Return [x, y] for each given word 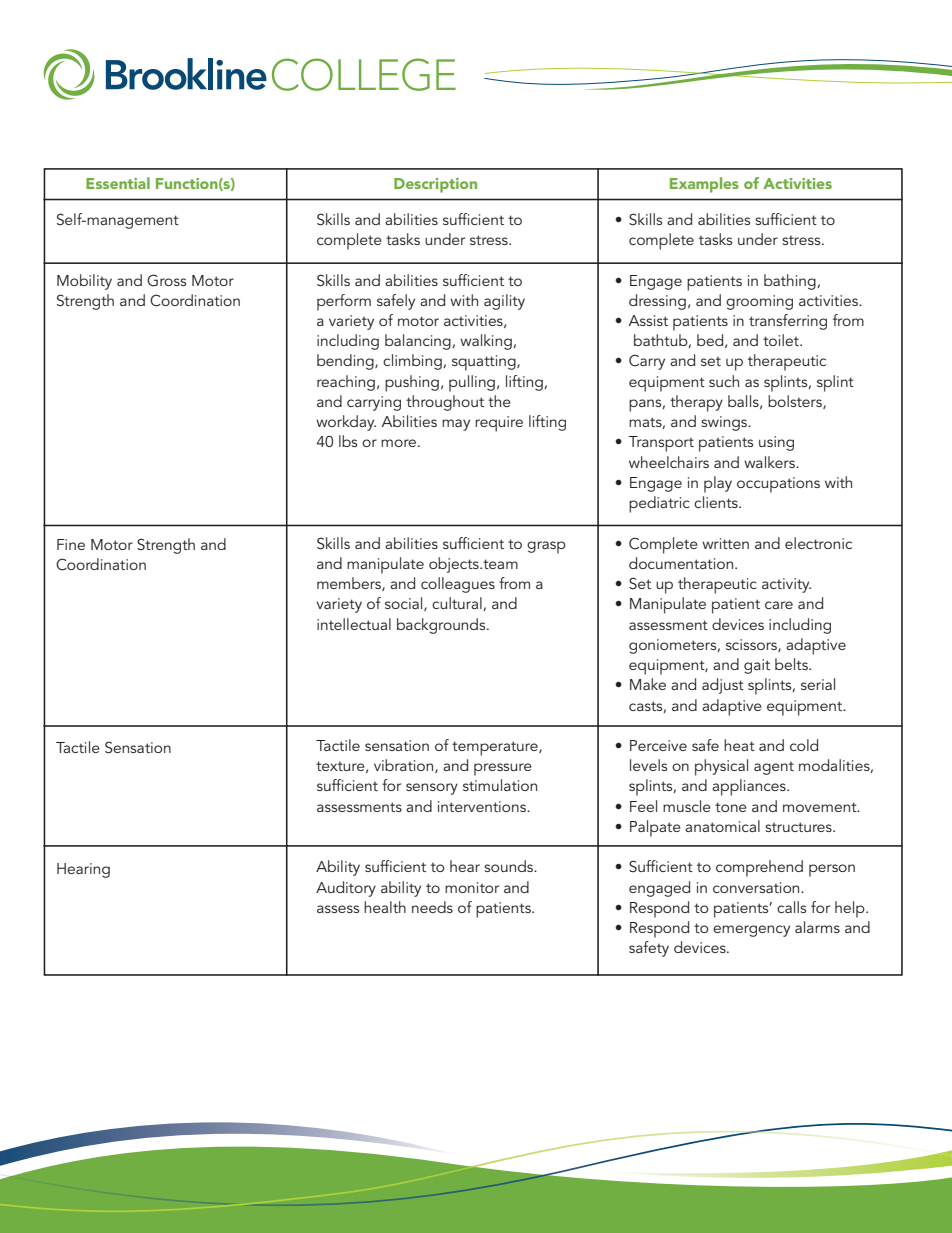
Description [435, 185]
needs [432, 907]
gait [757, 666]
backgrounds [442, 626]
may [456, 425]
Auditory [346, 889]
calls [791, 907]
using [776, 443]
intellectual [354, 624]
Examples [704, 185]
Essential [118, 183]
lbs [348, 441]
